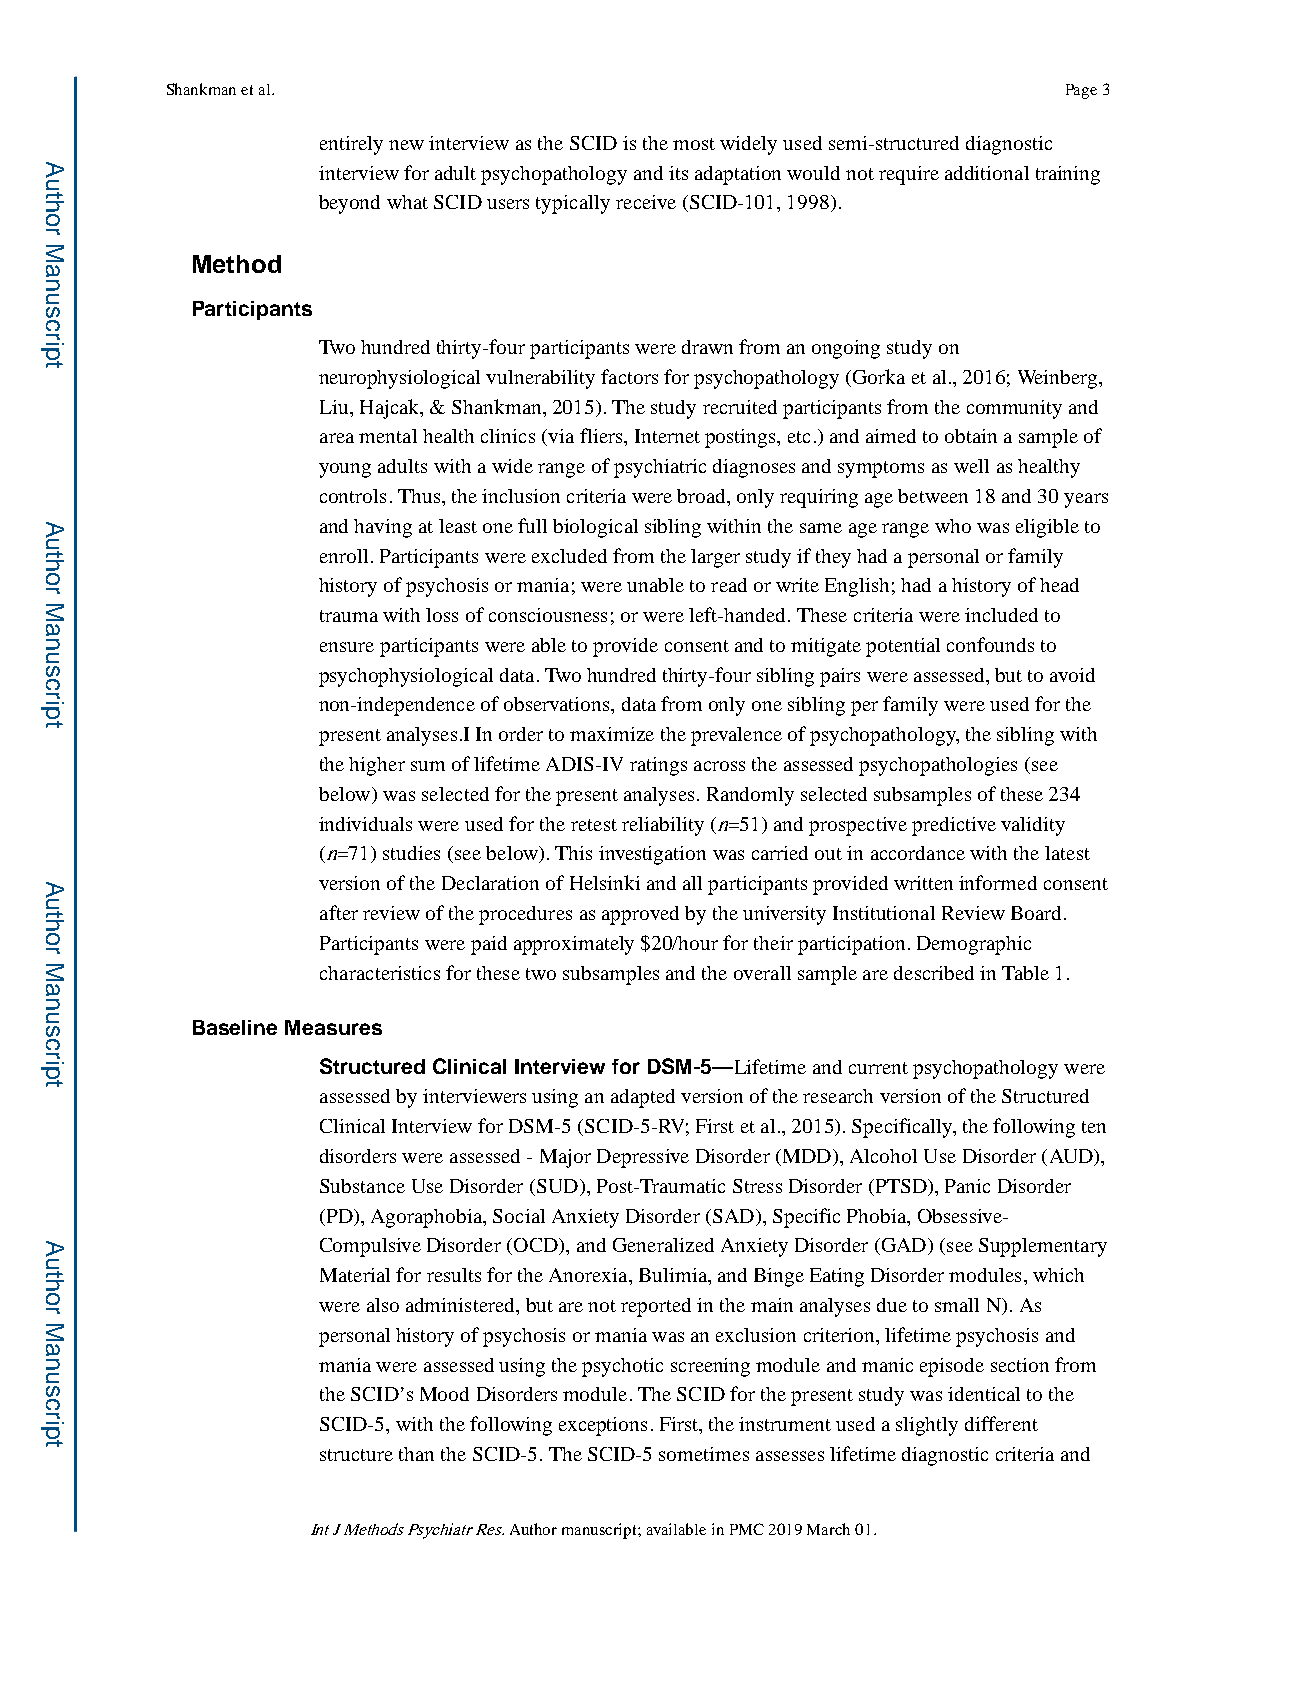 The height and width of the image is (1685, 1302). What do you see at coordinates (954, 826) in the image?
I see `predictive` at bounding box center [954, 826].
